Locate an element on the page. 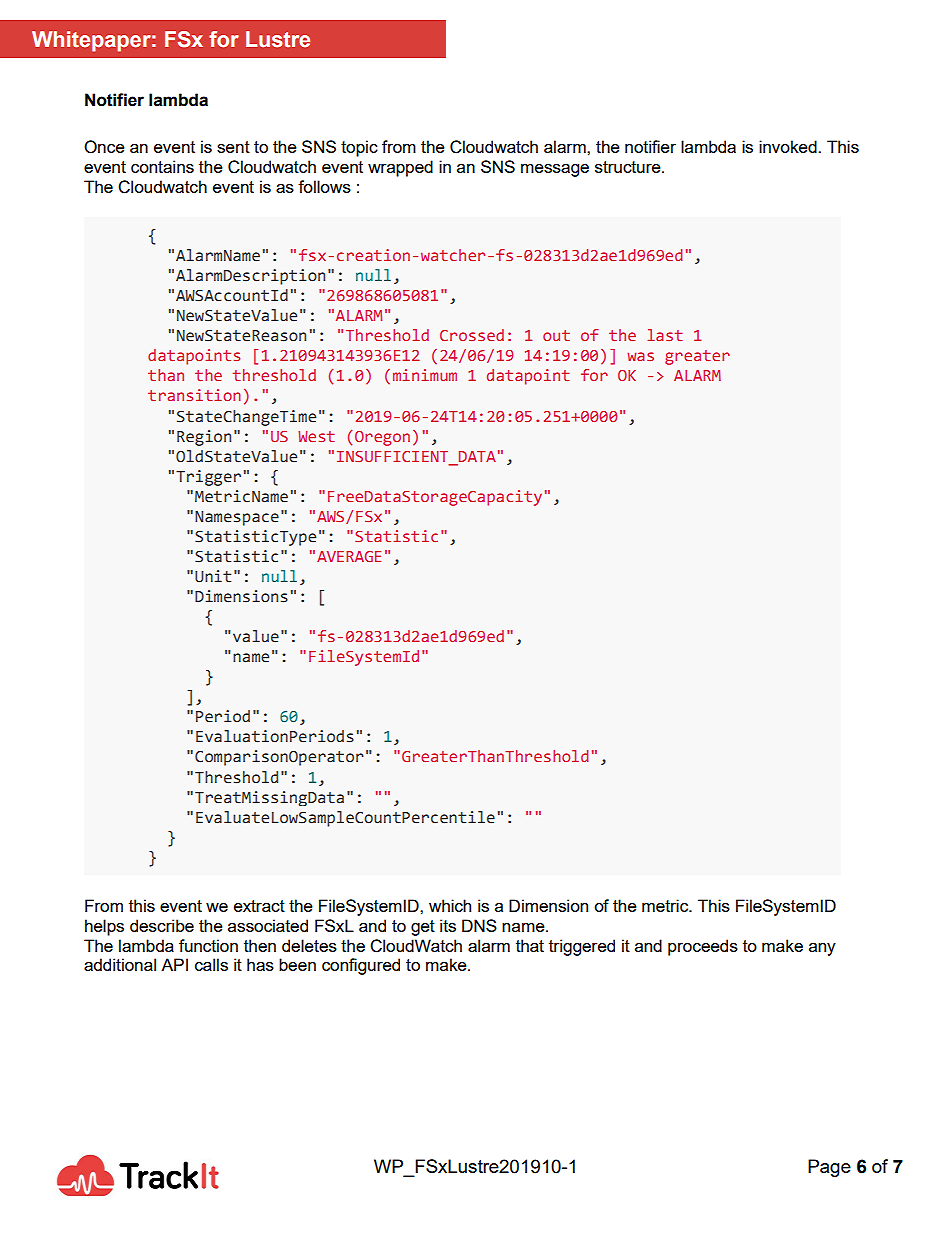 The height and width of the page is (1233, 952). was is located at coordinates (640, 356).
